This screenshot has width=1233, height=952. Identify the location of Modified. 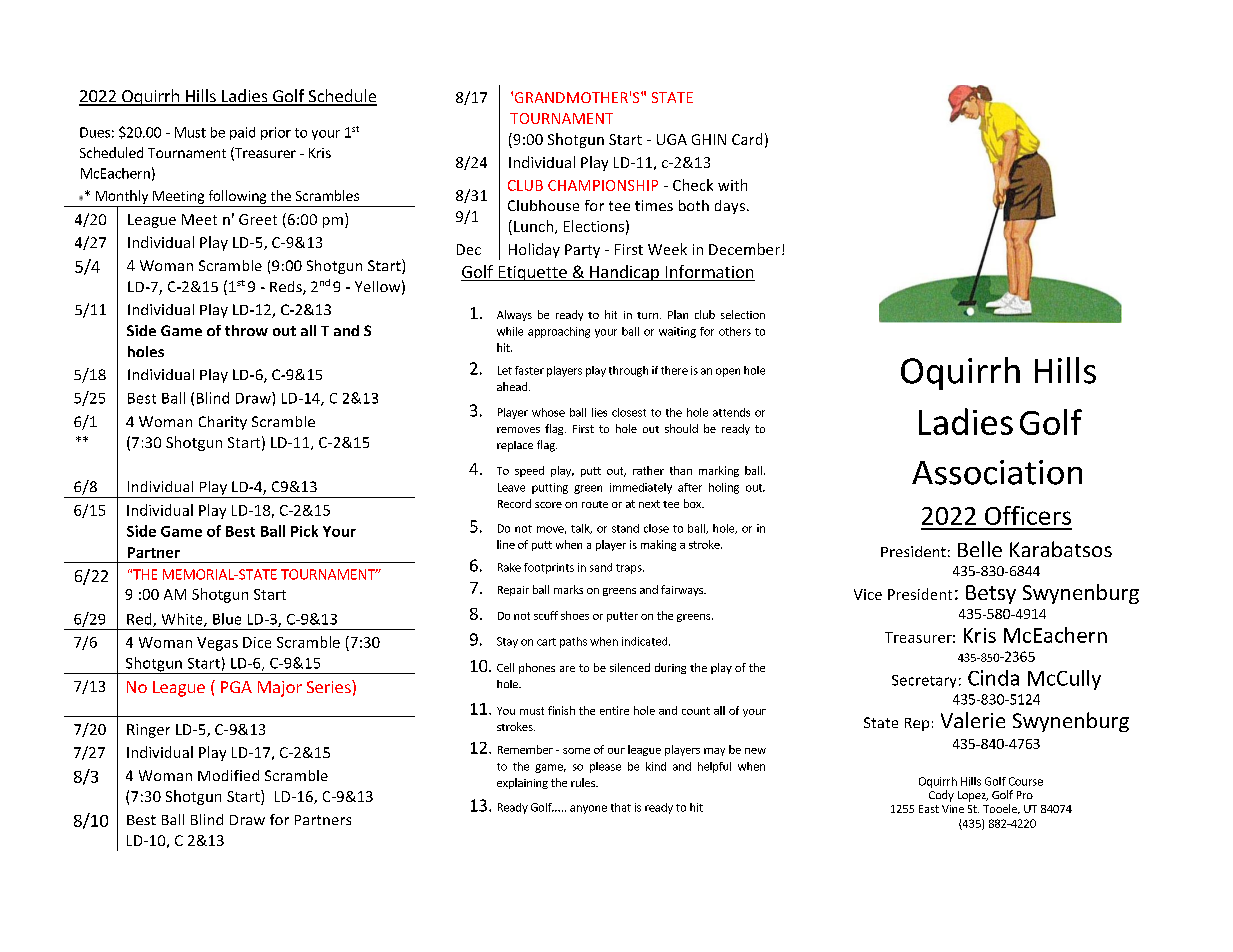
(228, 775).
